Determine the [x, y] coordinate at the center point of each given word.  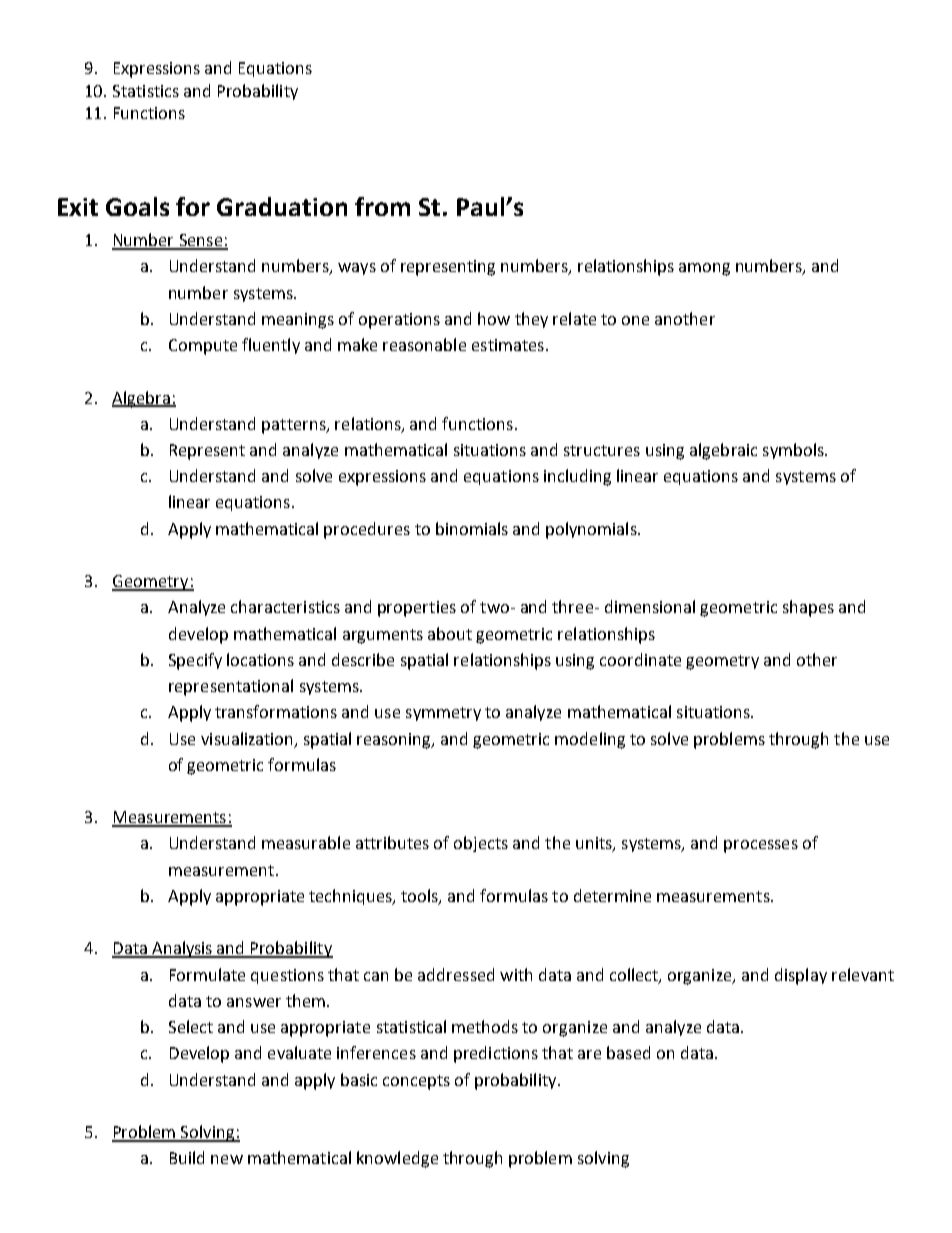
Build [187, 1157]
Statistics [146, 91]
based [628, 1052]
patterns [295, 426]
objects [481, 844]
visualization [248, 739]
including [577, 477]
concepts [416, 1082]
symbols [794, 451]
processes [761, 846]
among [704, 269]
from [382, 206]
